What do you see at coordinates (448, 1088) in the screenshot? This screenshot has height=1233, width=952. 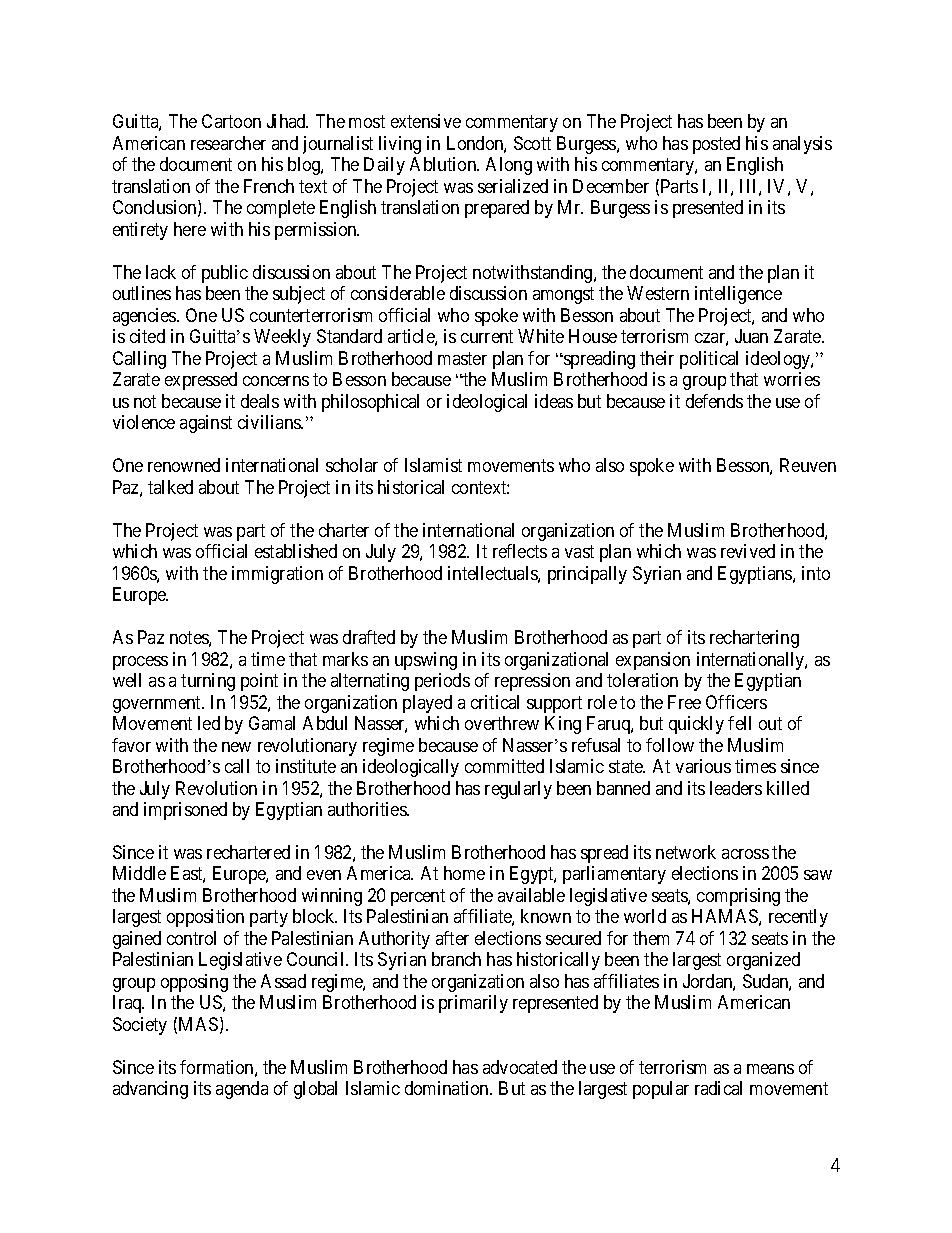 I see `domination` at bounding box center [448, 1088].
